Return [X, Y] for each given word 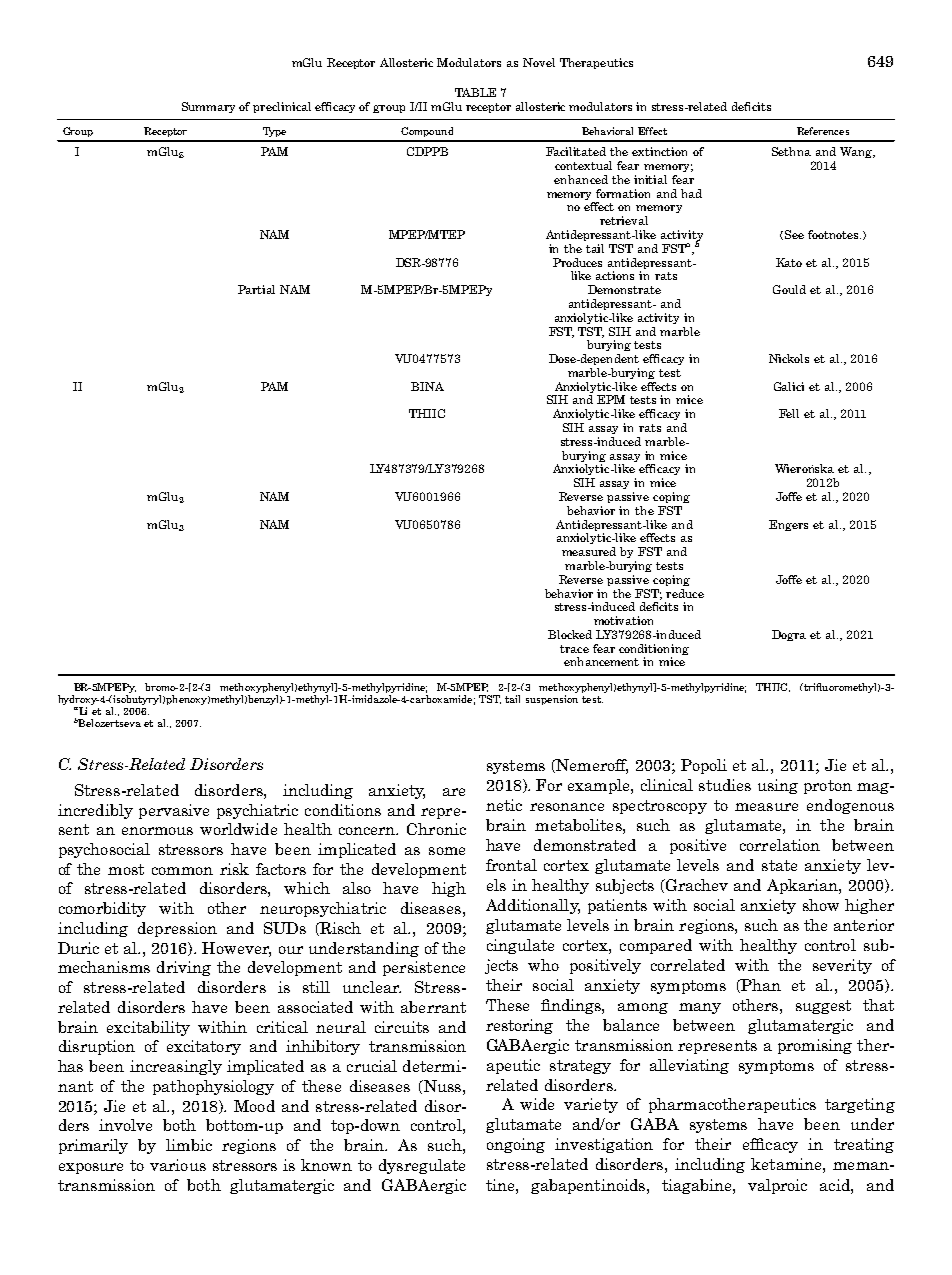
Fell [789, 413]
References [823, 131]
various [178, 1165]
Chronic [436, 829]
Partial [256, 289]
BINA [427, 386]
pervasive [174, 811]
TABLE [475, 92]
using [778, 786]
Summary [208, 107]
